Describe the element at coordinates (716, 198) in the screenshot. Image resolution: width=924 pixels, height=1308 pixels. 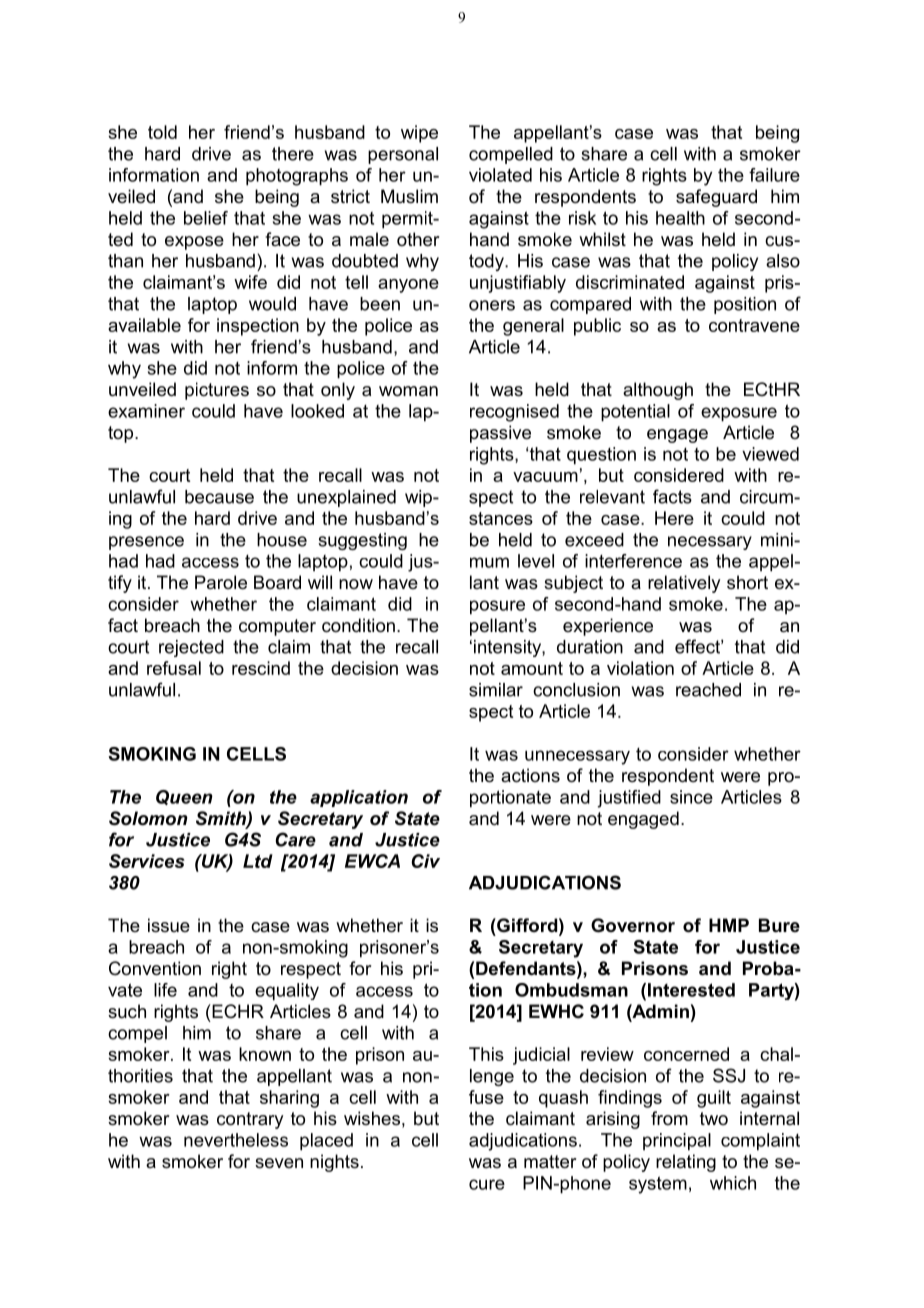
I see `safeguard` at that location.
